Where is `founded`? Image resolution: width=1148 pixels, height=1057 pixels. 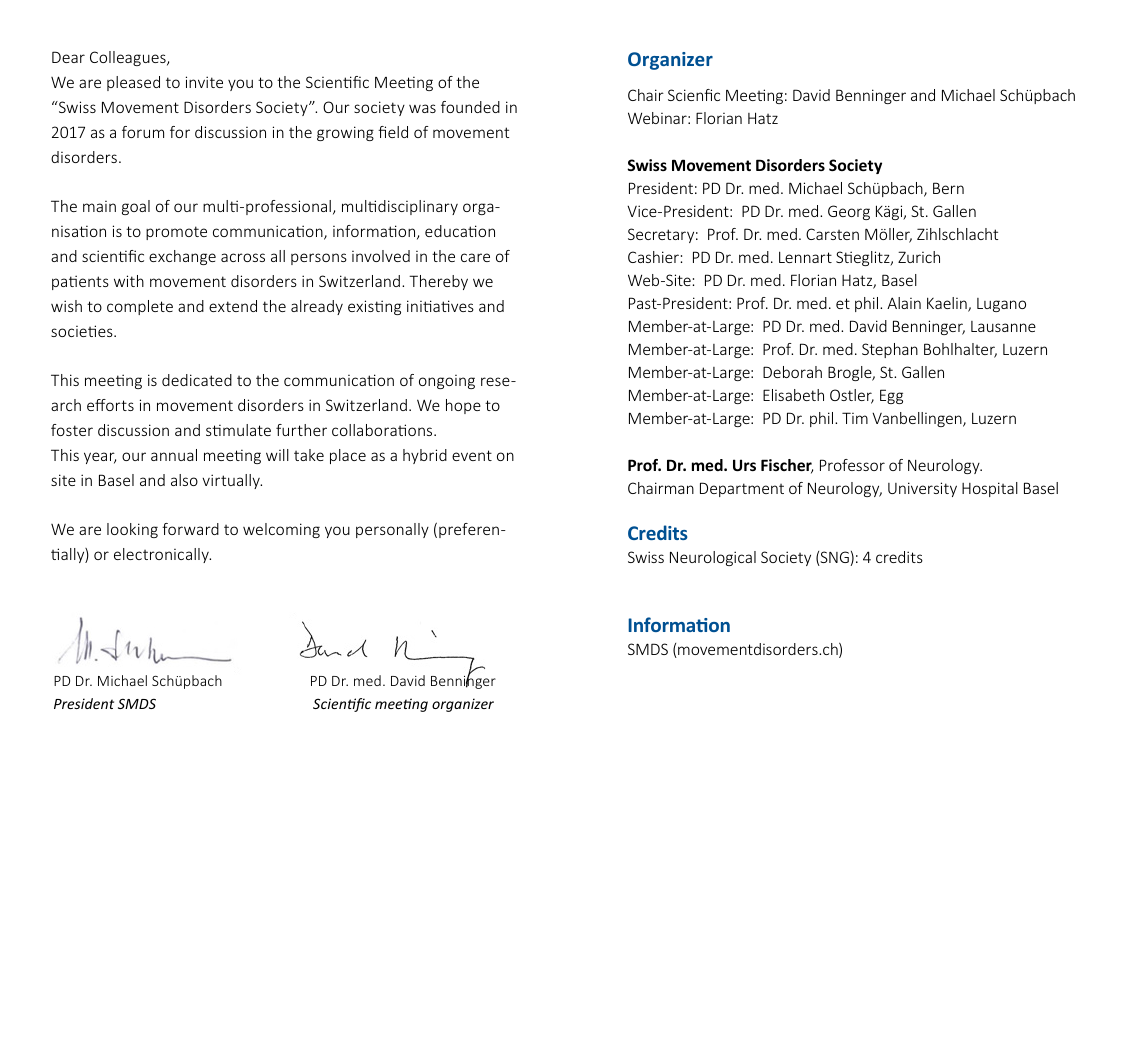 founded is located at coordinates (470, 107).
